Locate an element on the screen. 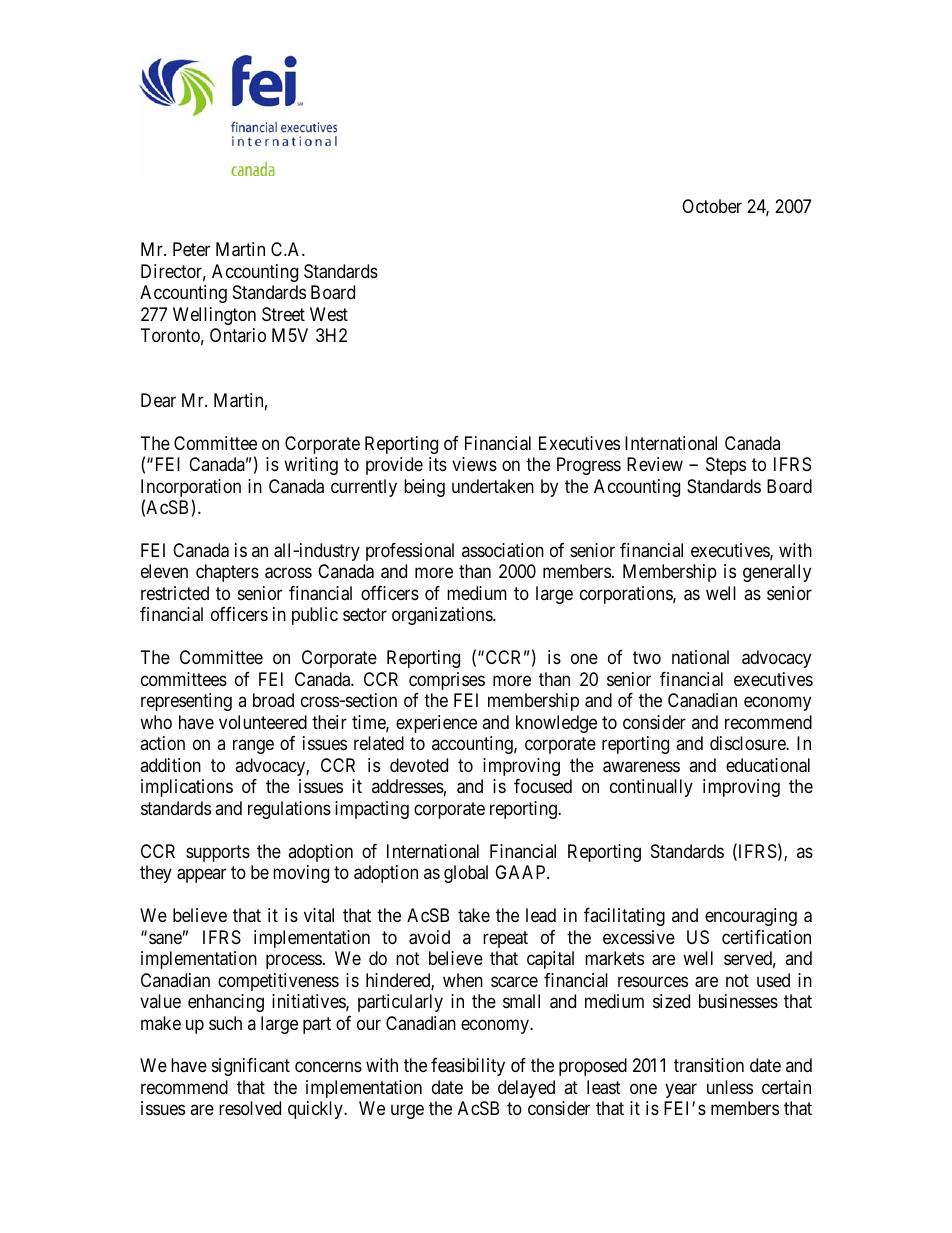  West is located at coordinates (329, 314).
